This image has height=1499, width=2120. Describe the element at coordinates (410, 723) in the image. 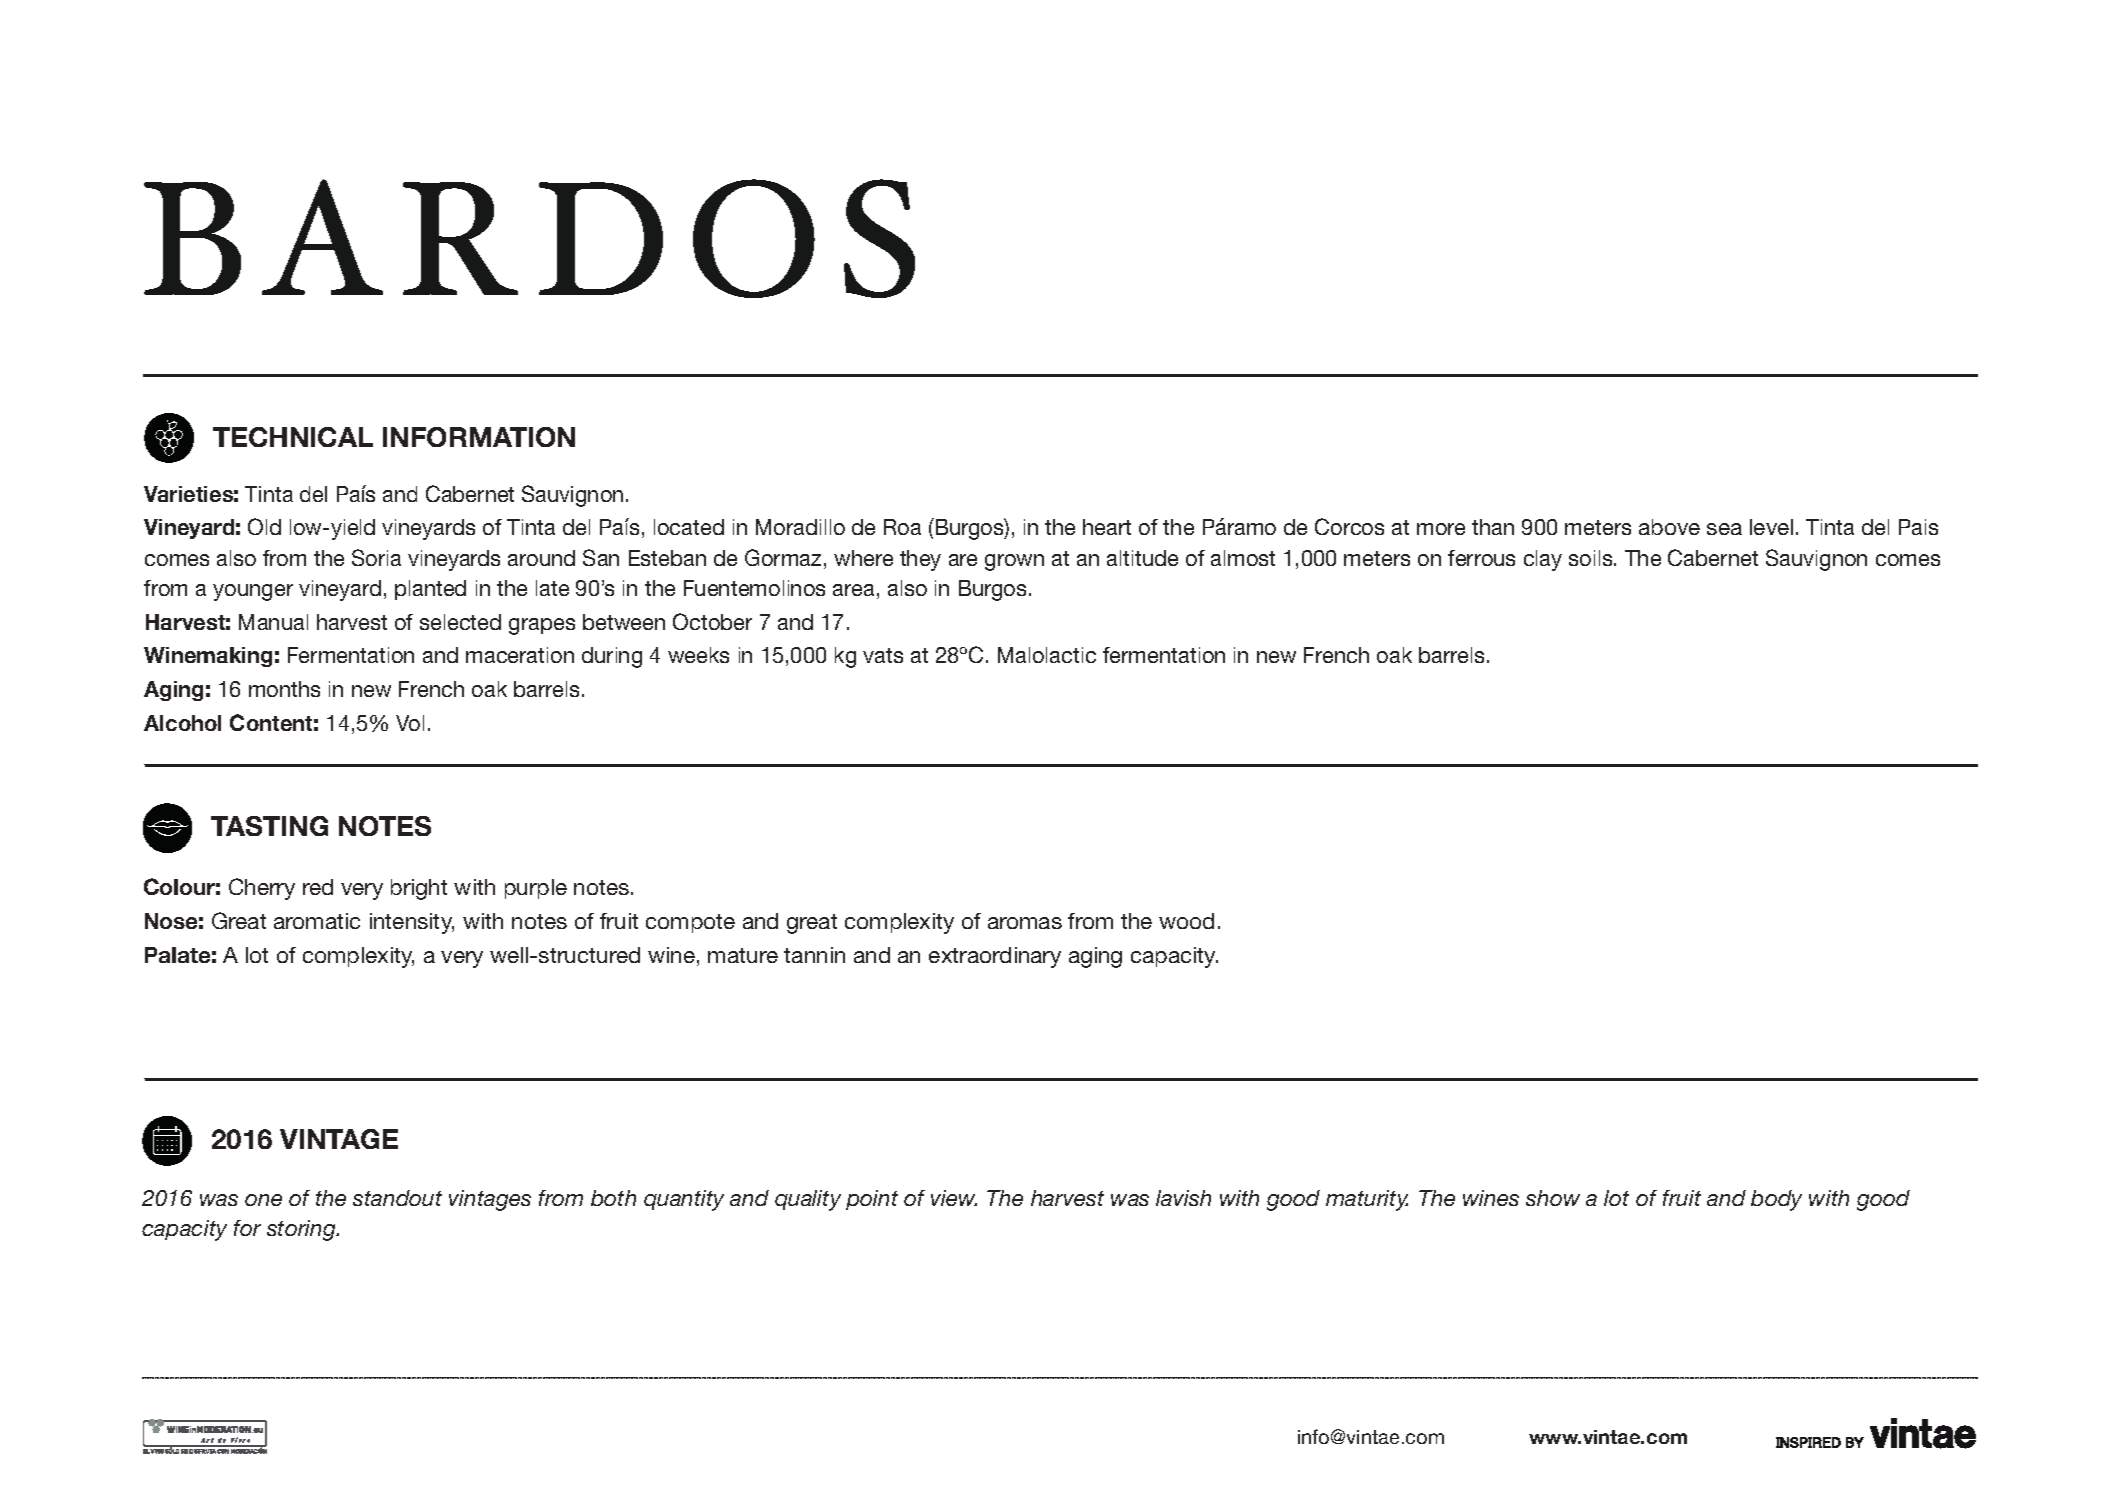

I see `Vol` at that location.
